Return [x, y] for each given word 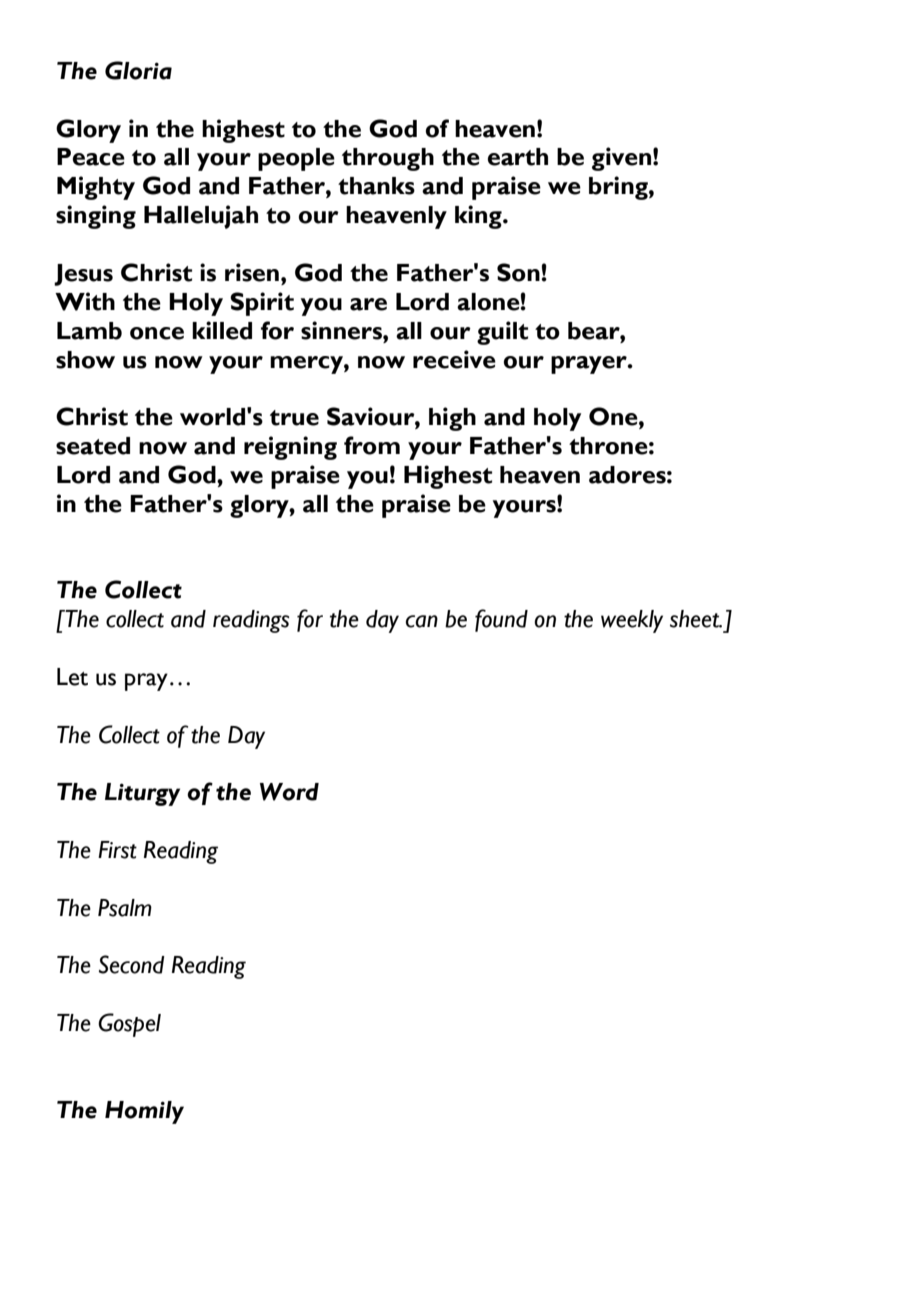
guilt [502, 333]
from [372, 445]
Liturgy [142, 794]
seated [93, 446]
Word [289, 792]
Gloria [138, 70]
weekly [632, 621]
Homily [144, 1112]
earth [518, 157]
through [388, 159]
